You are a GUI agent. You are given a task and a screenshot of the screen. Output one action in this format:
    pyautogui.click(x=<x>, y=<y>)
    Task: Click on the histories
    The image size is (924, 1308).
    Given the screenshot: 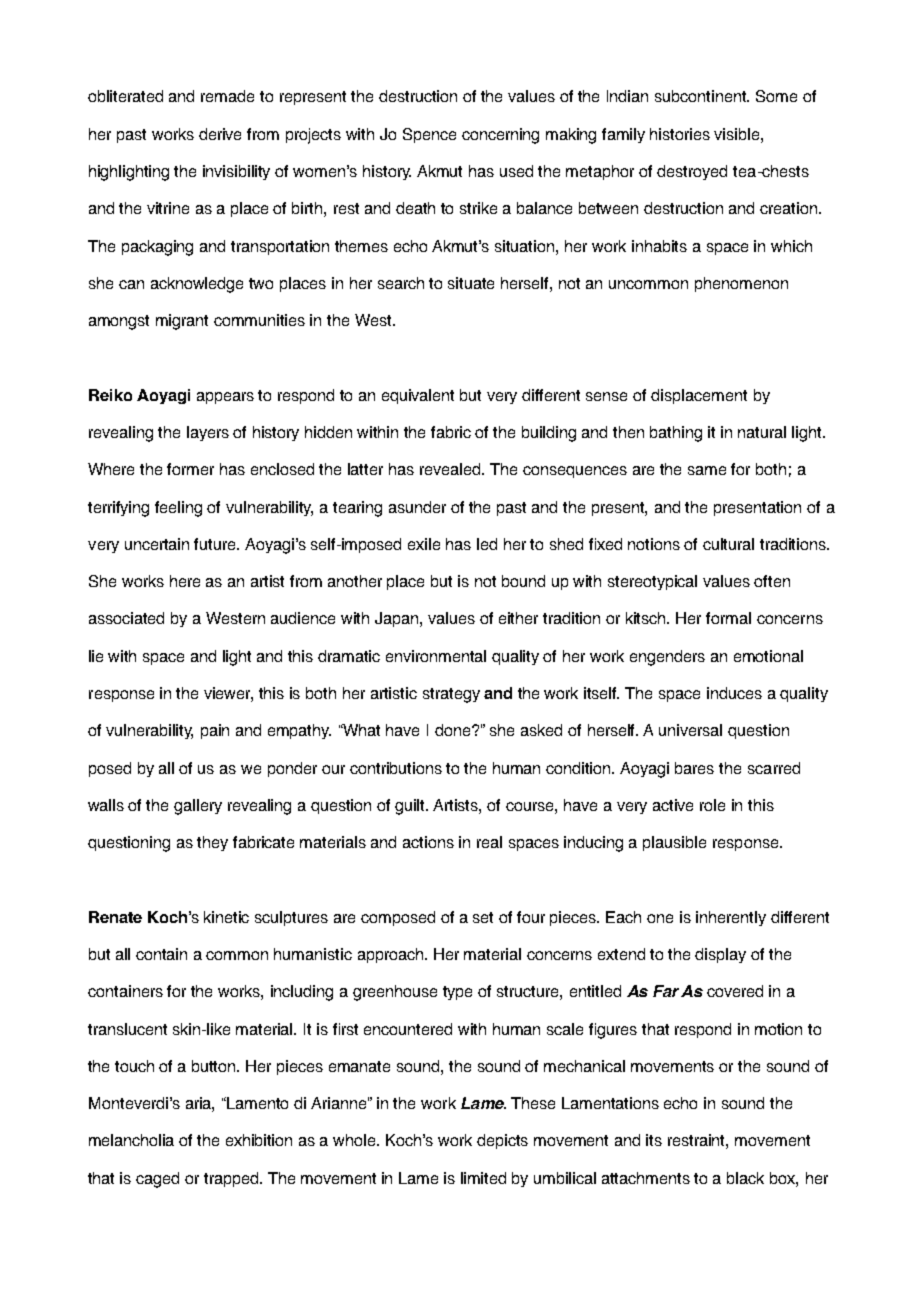 What is the action you would take?
    pyautogui.click(x=680, y=134)
